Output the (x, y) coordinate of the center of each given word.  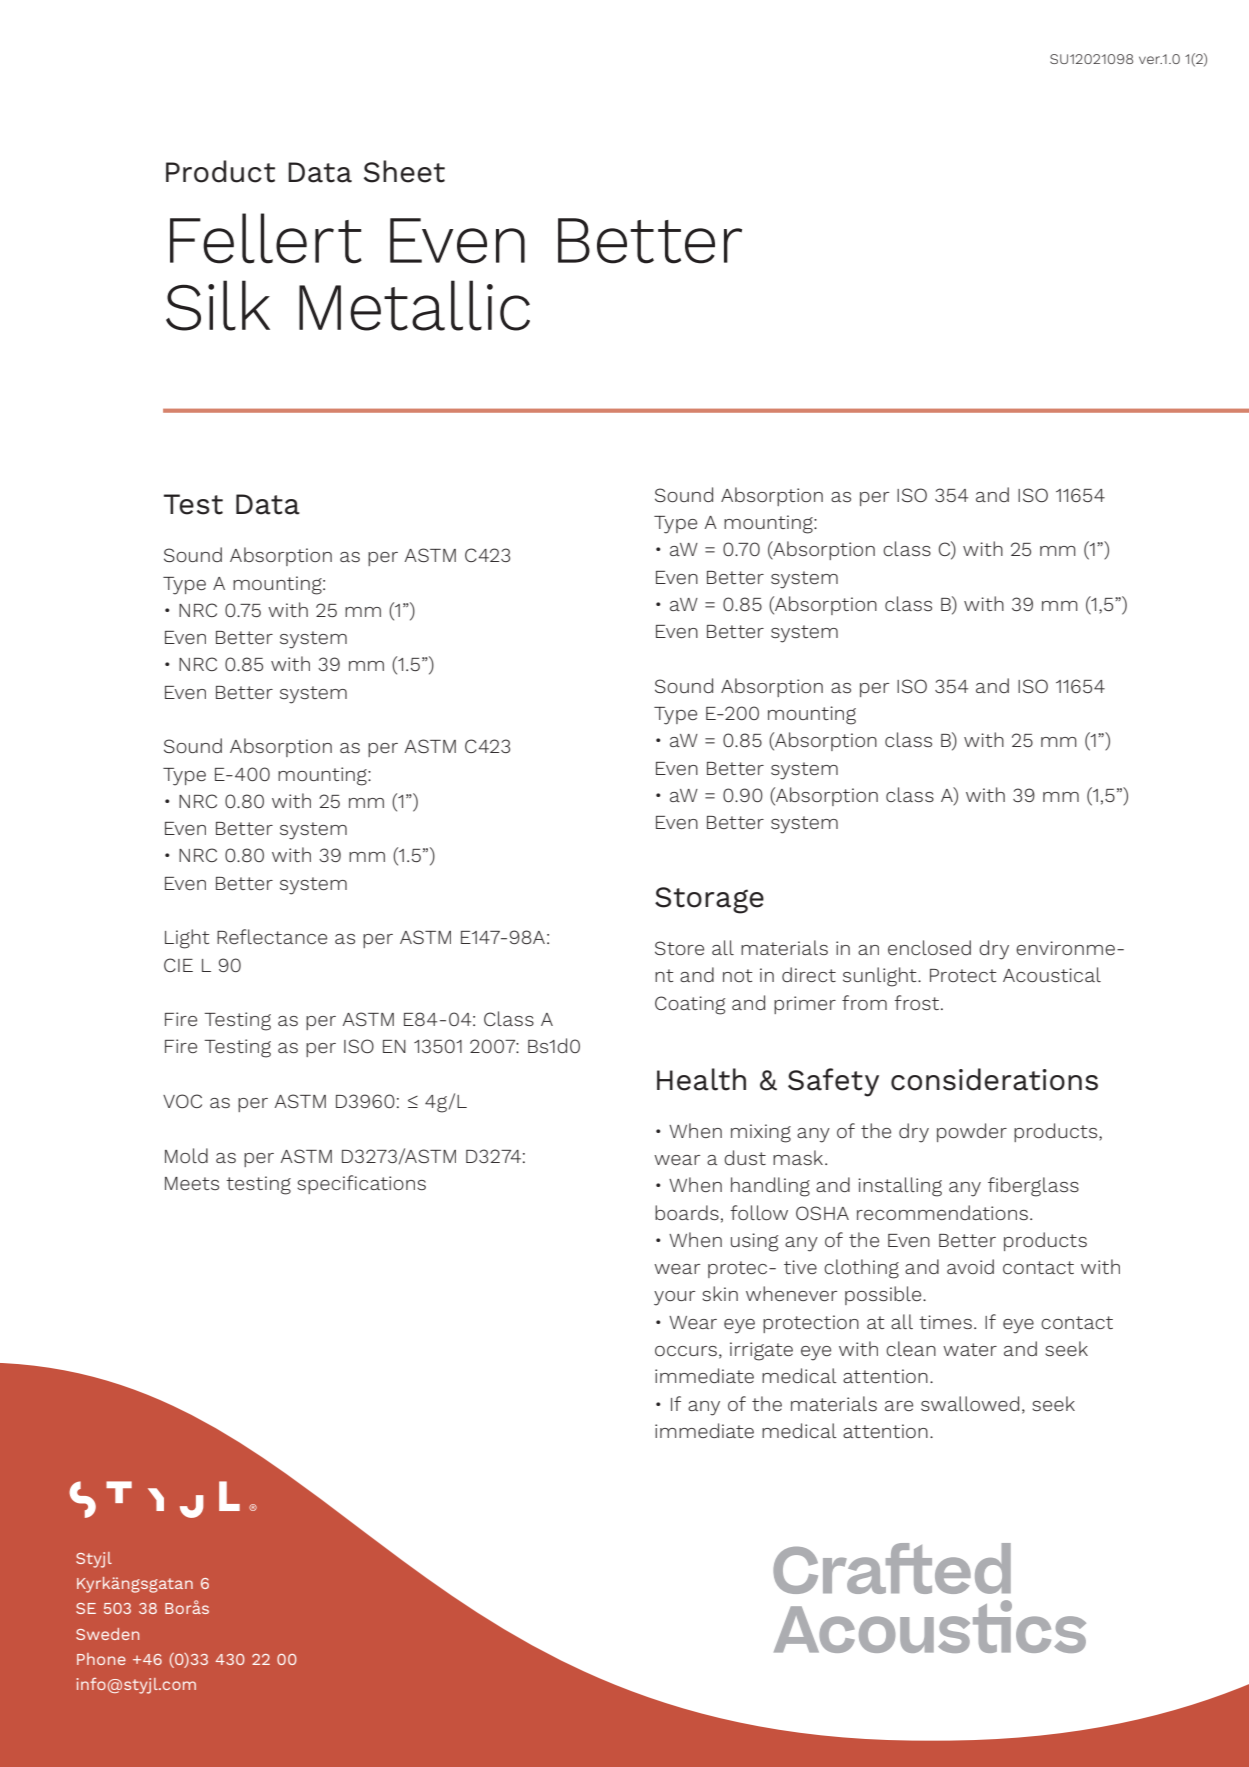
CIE (178, 965)
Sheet (404, 171)
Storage (709, 900)
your (674, 1298)
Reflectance (272, 936)
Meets (192, 1183)
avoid (970, 1266)
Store (679, 948)
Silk (218, 305)
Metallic (414, 305)
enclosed (929, 947)
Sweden (107, 1634)
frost (918, 1002)
